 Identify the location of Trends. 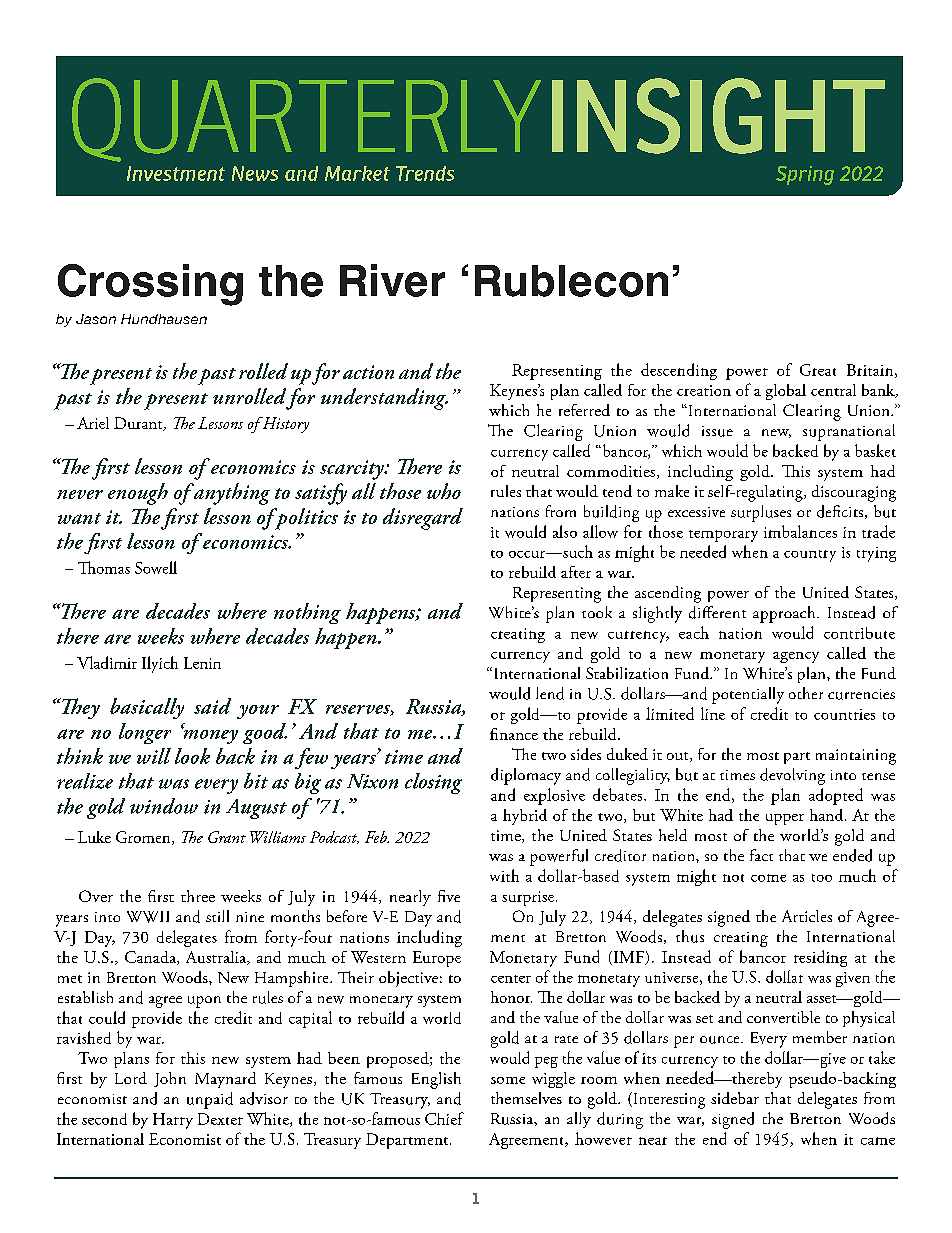
(425, 173).
